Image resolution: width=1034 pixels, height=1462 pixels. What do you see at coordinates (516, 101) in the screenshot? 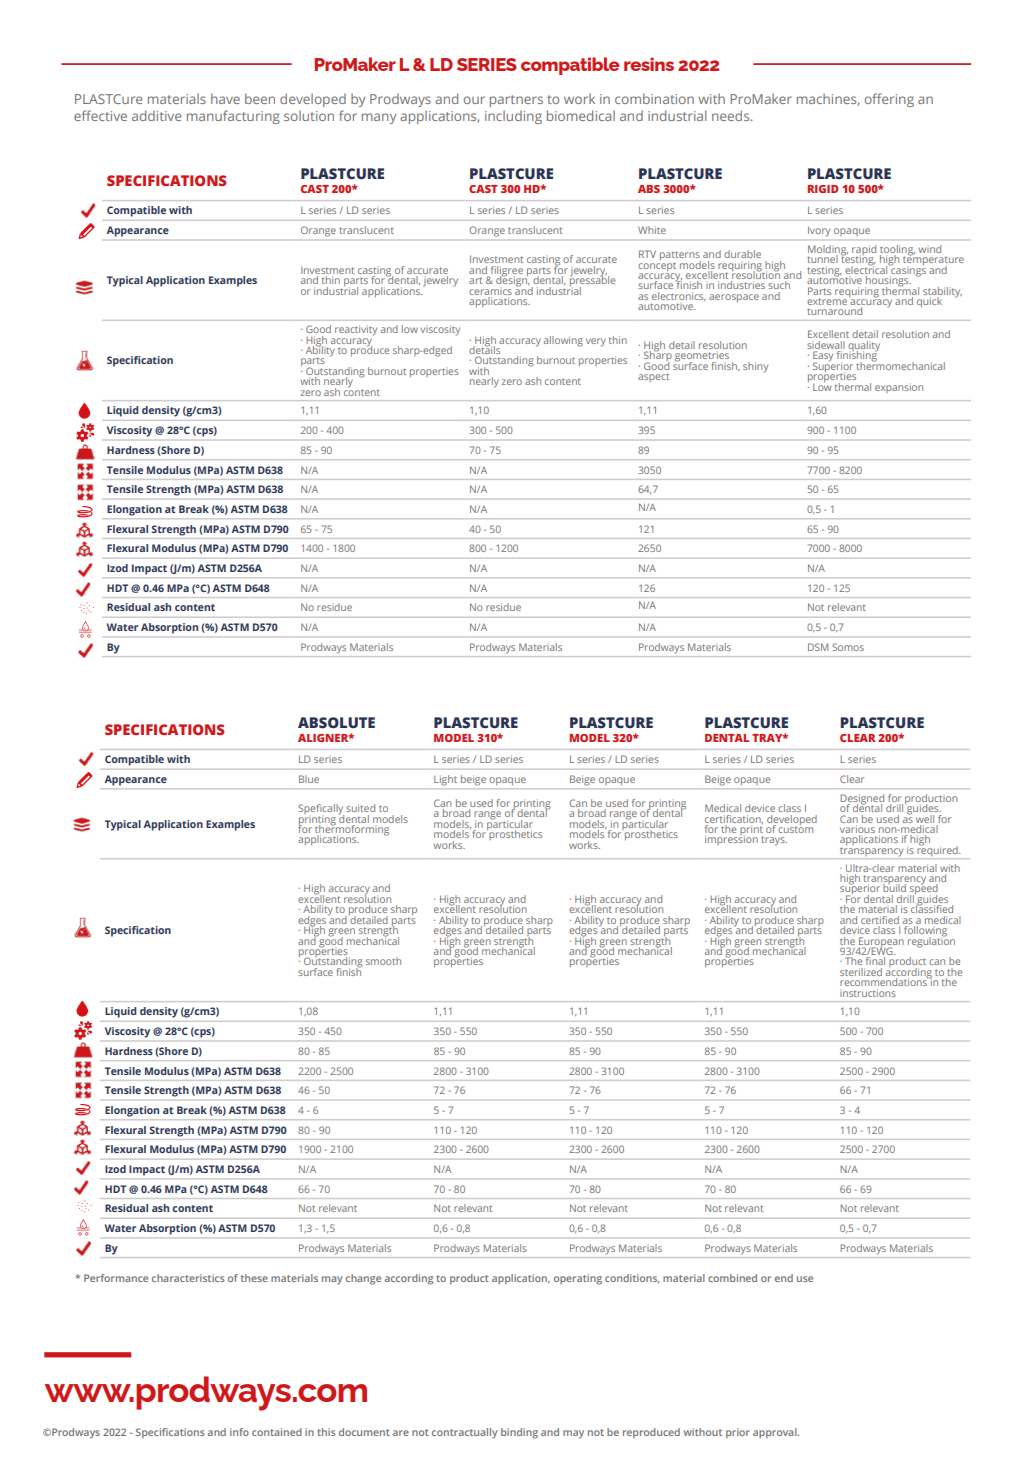
I see `partners` at bounding box center [516, 101].
